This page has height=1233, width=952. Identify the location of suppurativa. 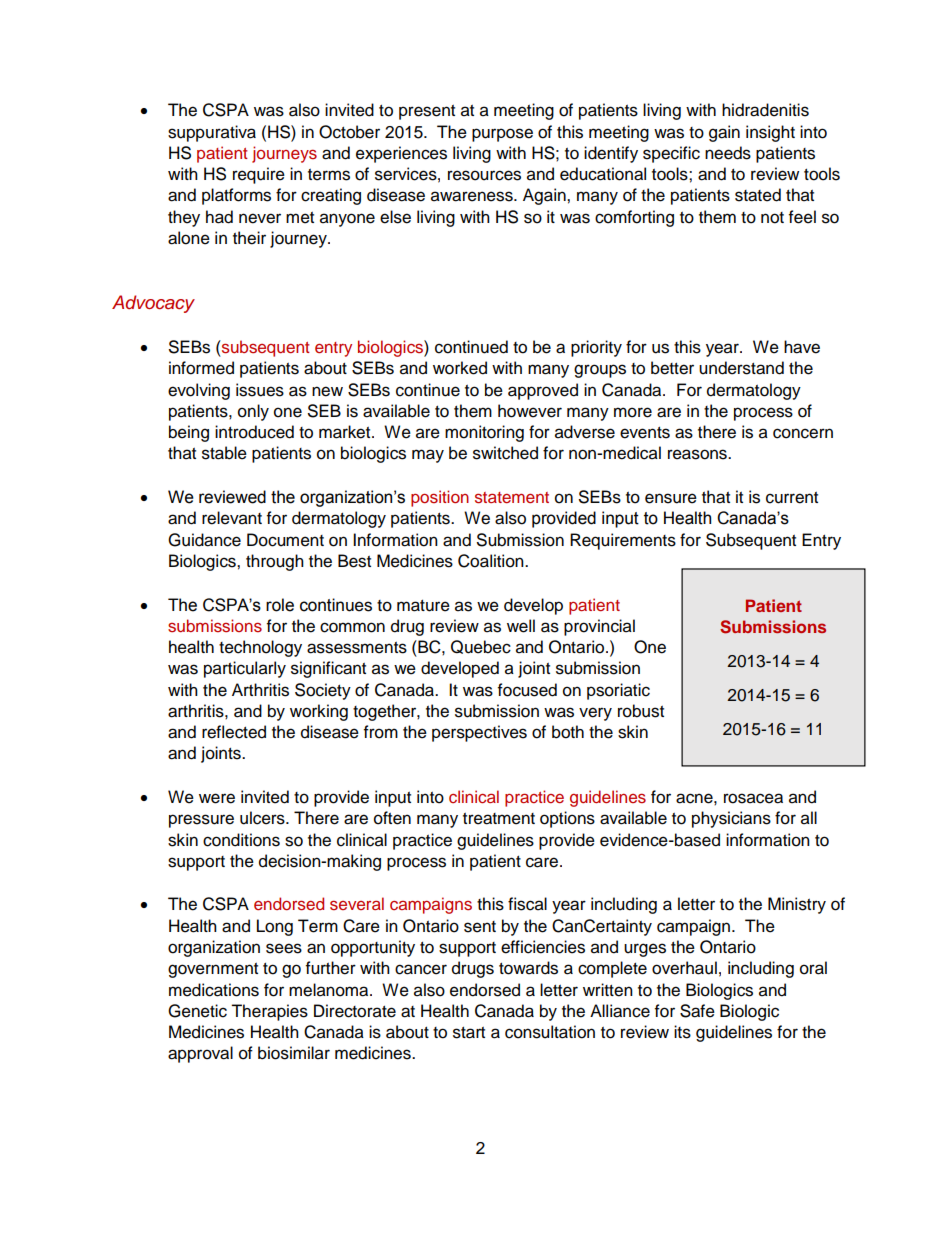
(212, 133).
